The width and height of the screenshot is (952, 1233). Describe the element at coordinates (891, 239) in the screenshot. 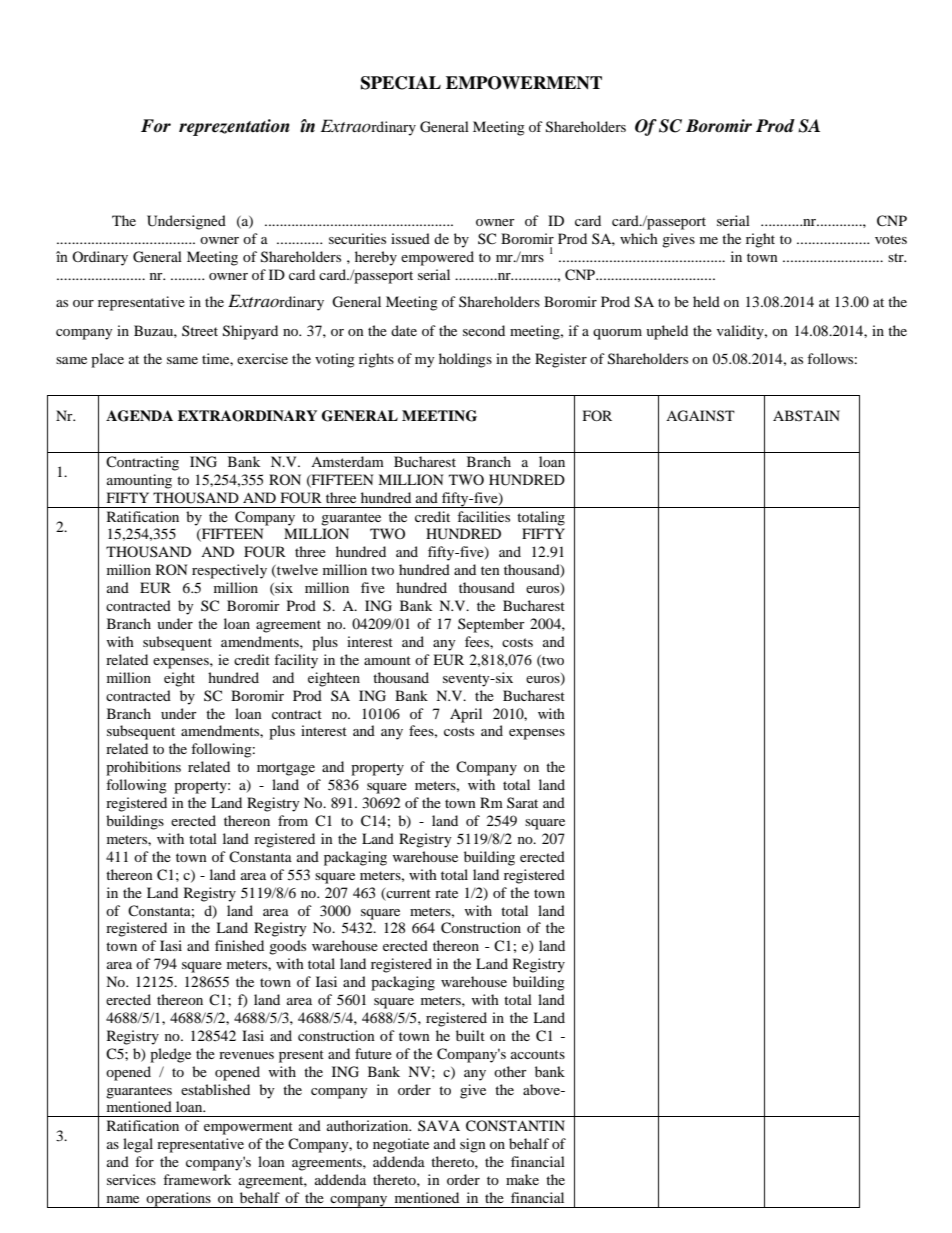

I see `votes` at that location.
